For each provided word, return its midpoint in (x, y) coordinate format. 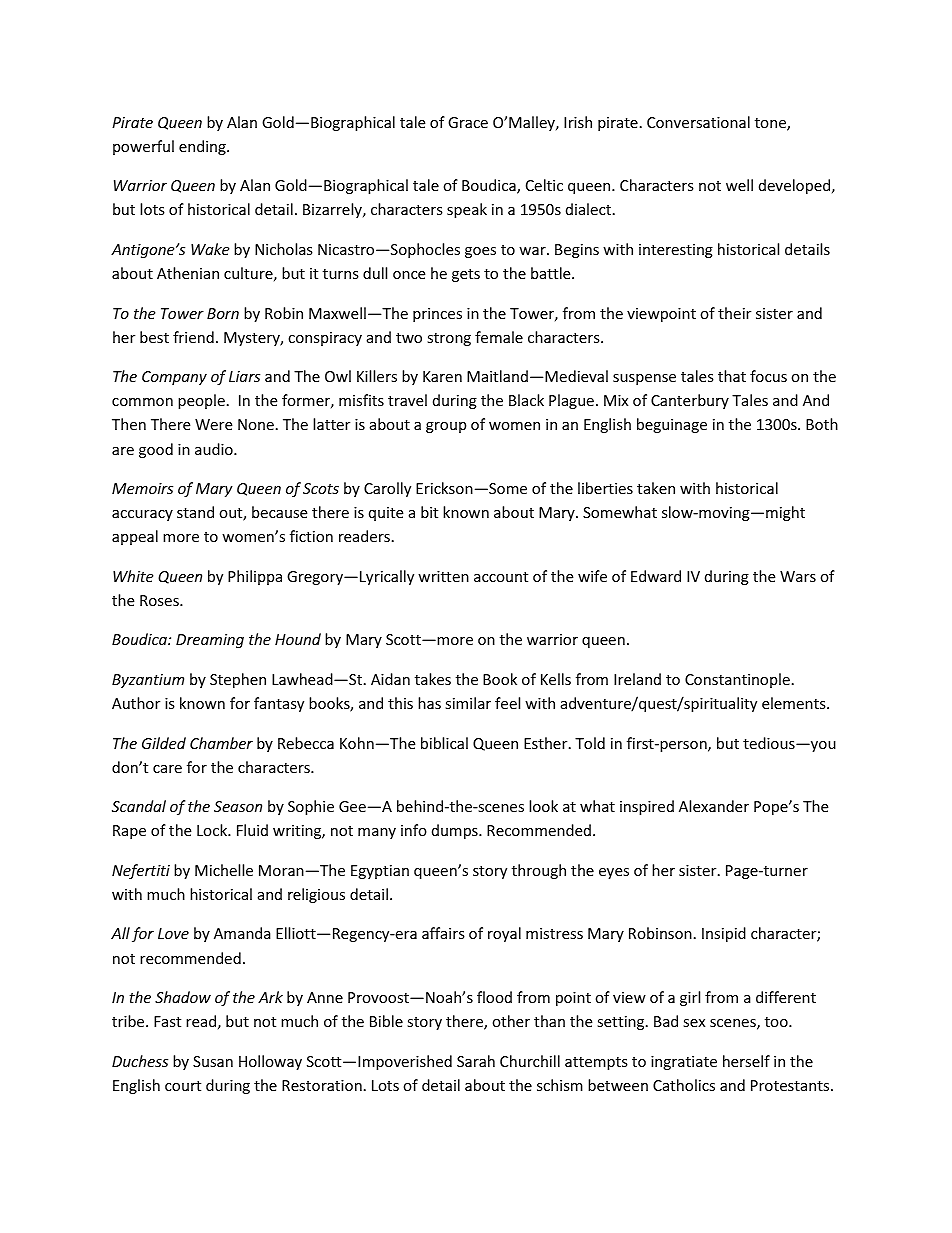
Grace (468, 122)
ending (203, 147)
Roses (160, 600)
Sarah (476, 1061)
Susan (213, 1061)
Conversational (698, 122)
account (501, 577)
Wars (798, 576)
